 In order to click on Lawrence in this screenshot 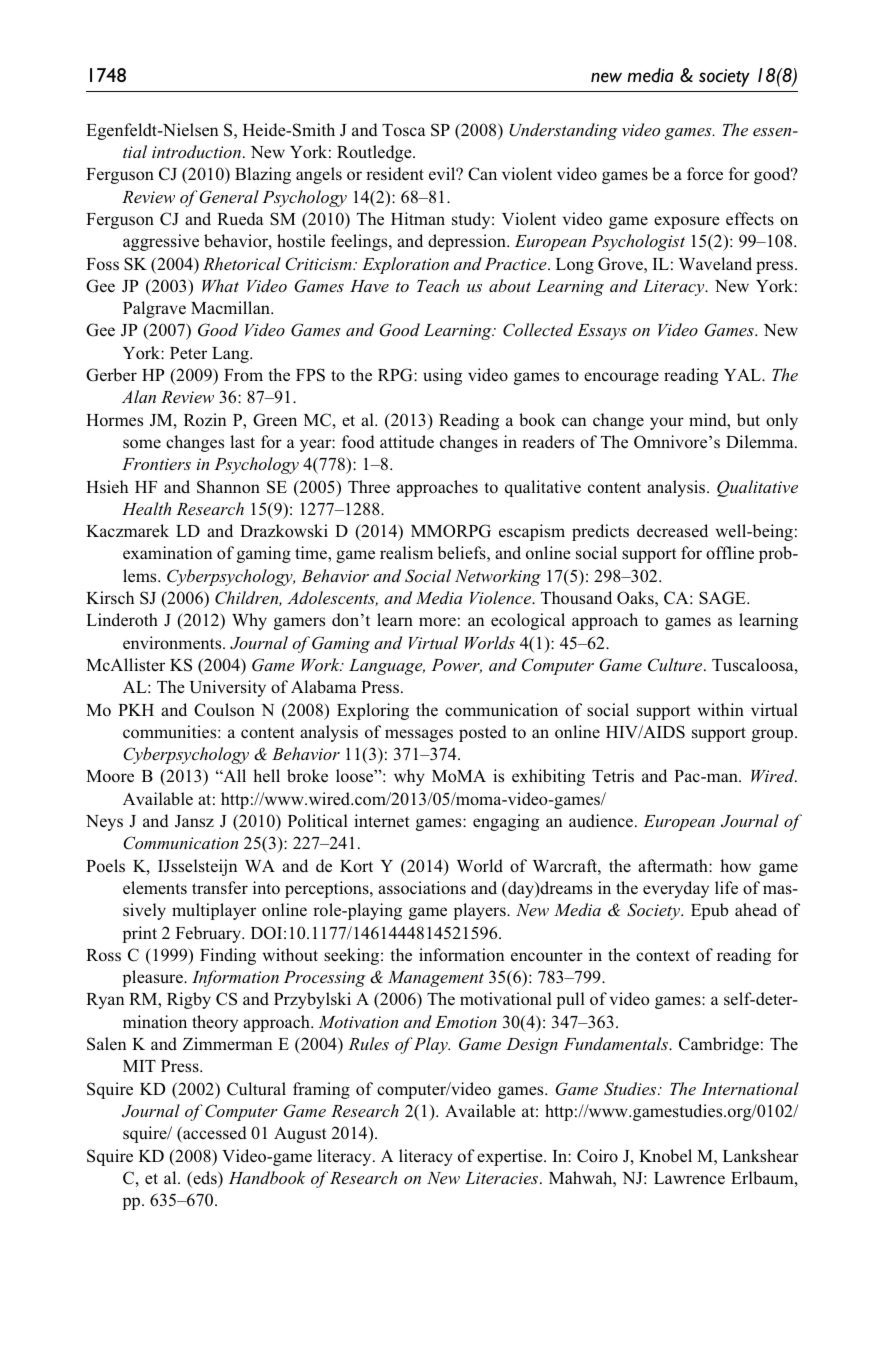, I will do `click(689, 1178)`.
